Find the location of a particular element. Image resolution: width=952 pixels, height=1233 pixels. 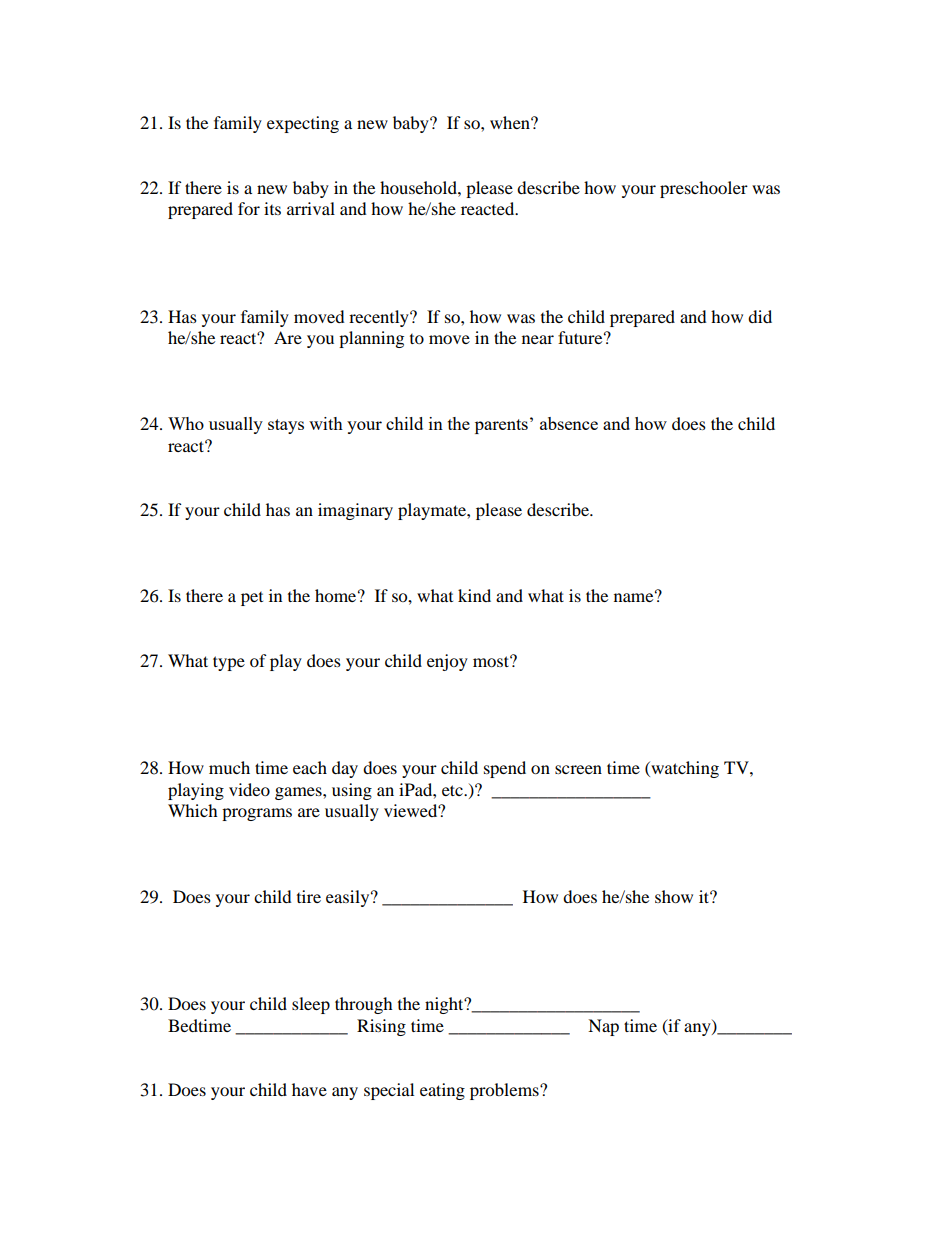

watching is located at coordinates (684, 769).
